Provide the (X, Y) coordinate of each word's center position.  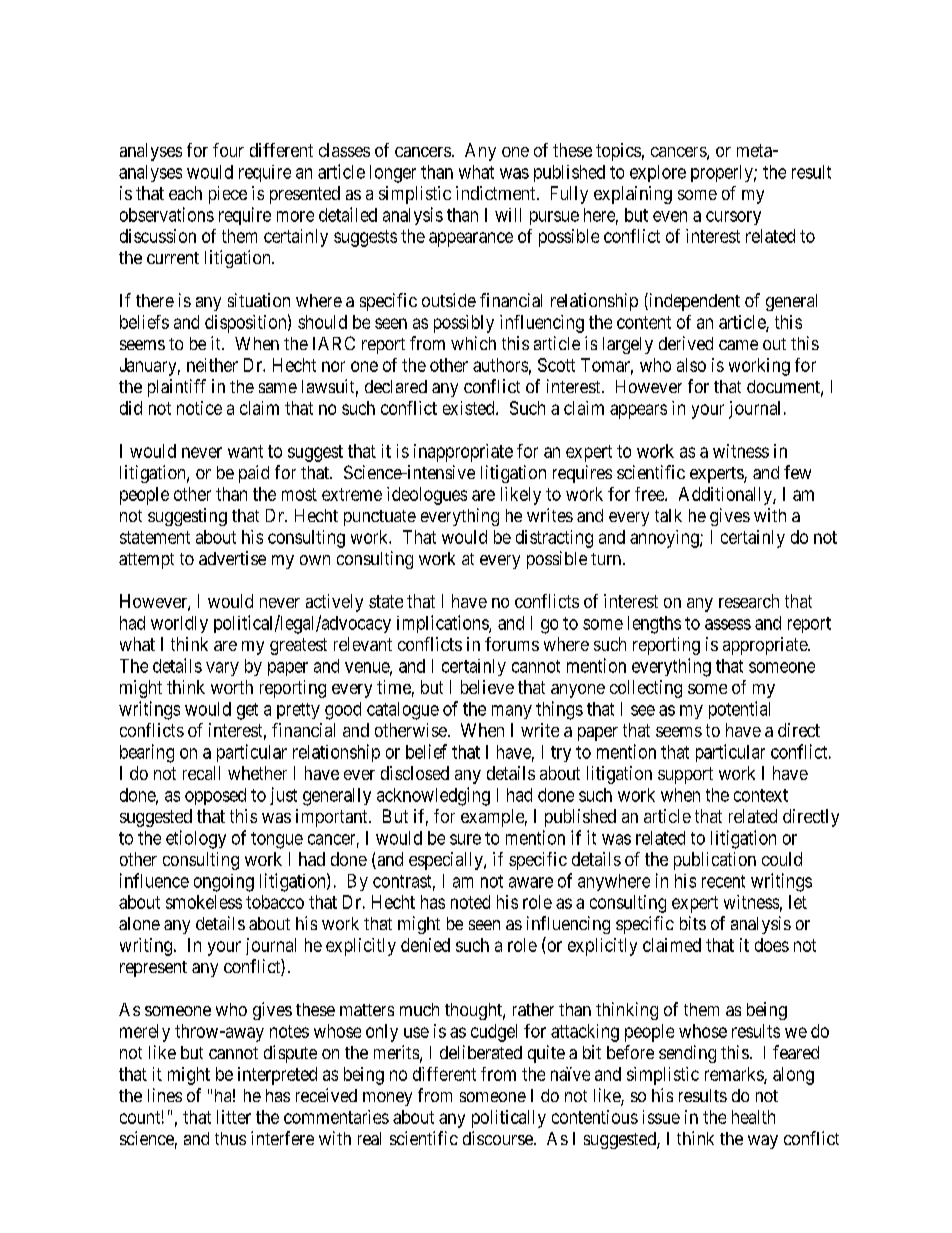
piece (228, 195)
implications (443, 624)
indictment (497, 193)
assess (728, 624)
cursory (733, 218)
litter (234, 1117)
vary (222, 669)
